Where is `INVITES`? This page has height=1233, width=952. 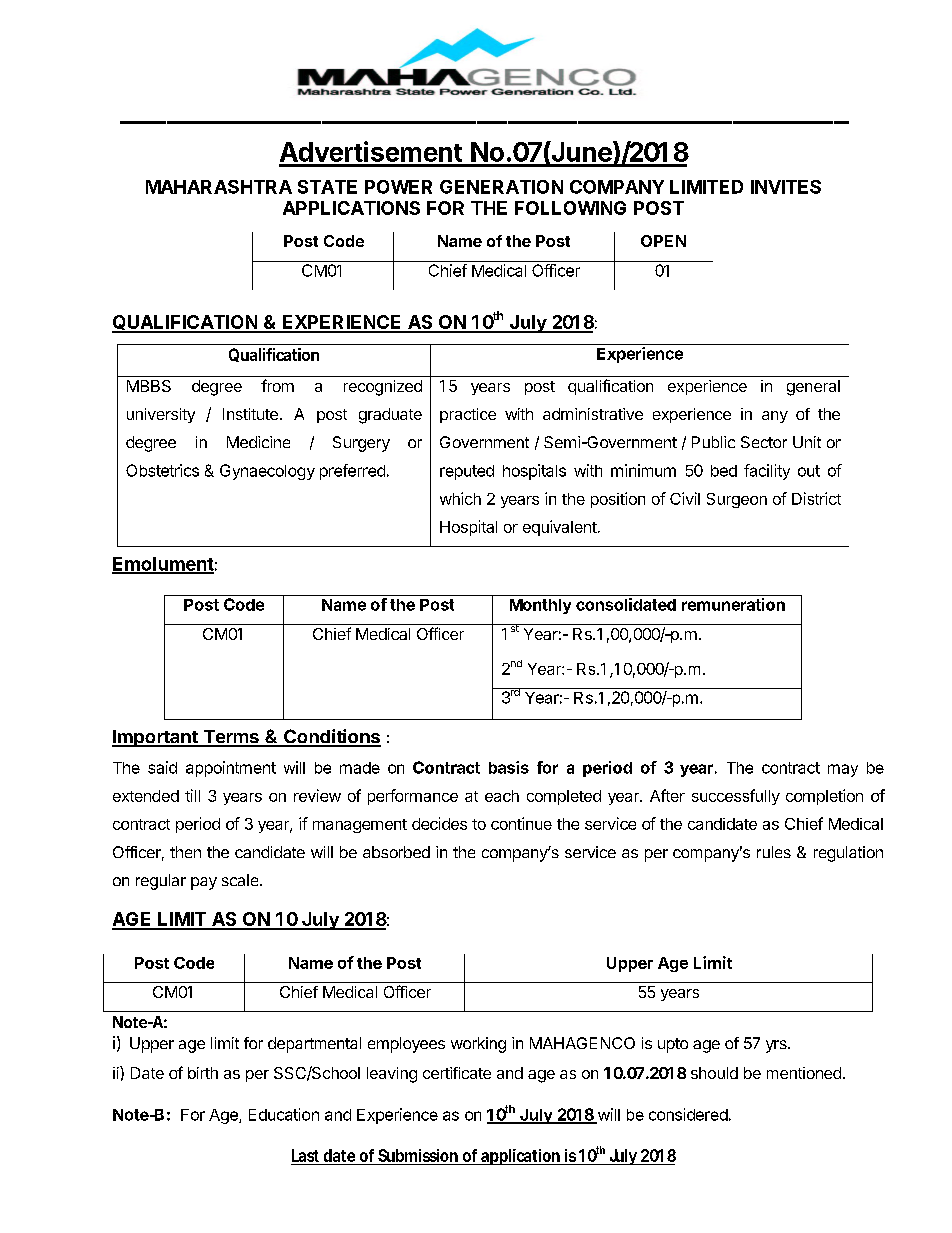
INVITES is located at coordinates (786, 187).
